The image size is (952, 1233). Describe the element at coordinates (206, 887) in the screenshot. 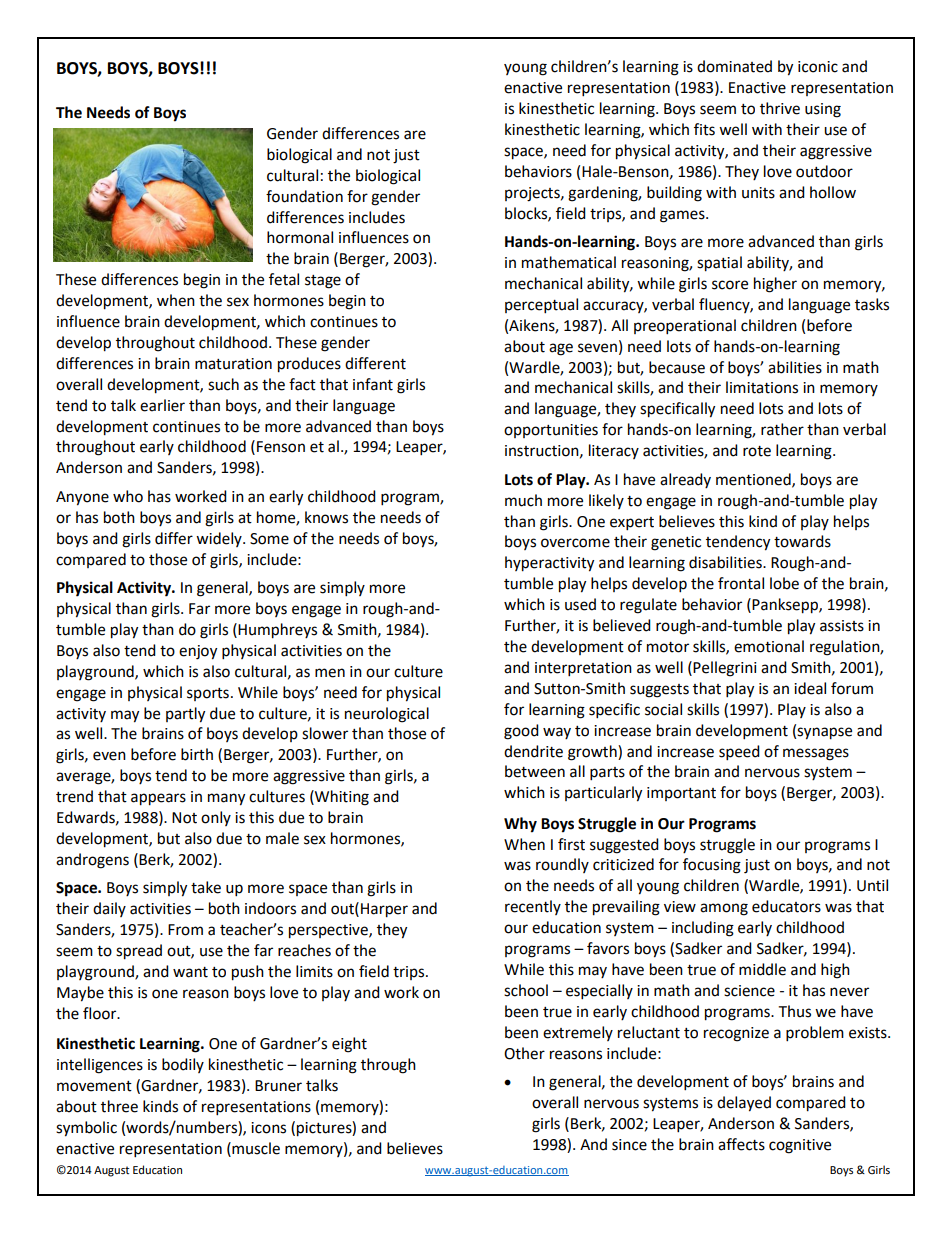

I see `take` at that location.
